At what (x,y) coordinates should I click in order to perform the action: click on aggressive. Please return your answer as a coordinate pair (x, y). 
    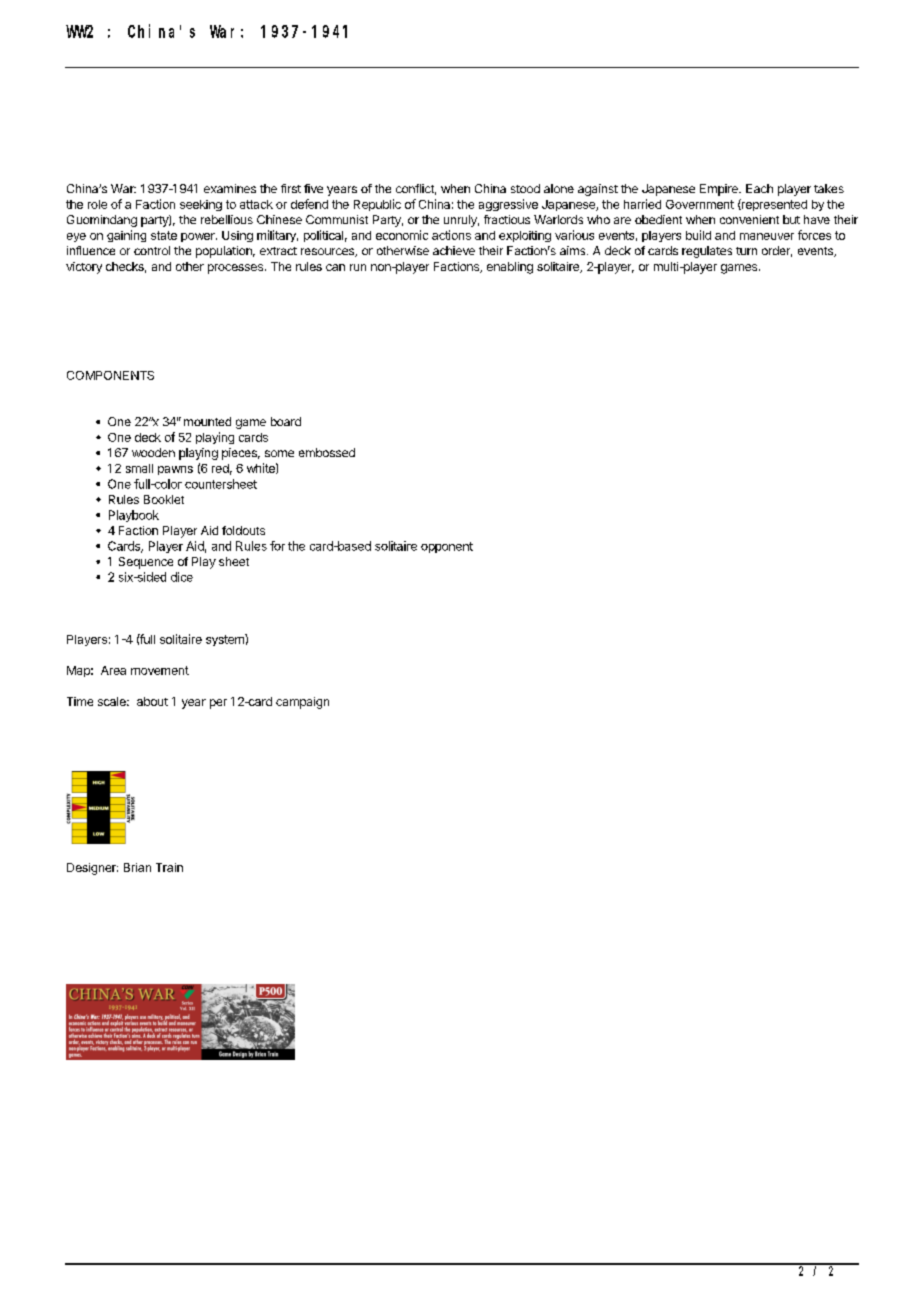
    Looking at the image, I should click on (508, 205).
